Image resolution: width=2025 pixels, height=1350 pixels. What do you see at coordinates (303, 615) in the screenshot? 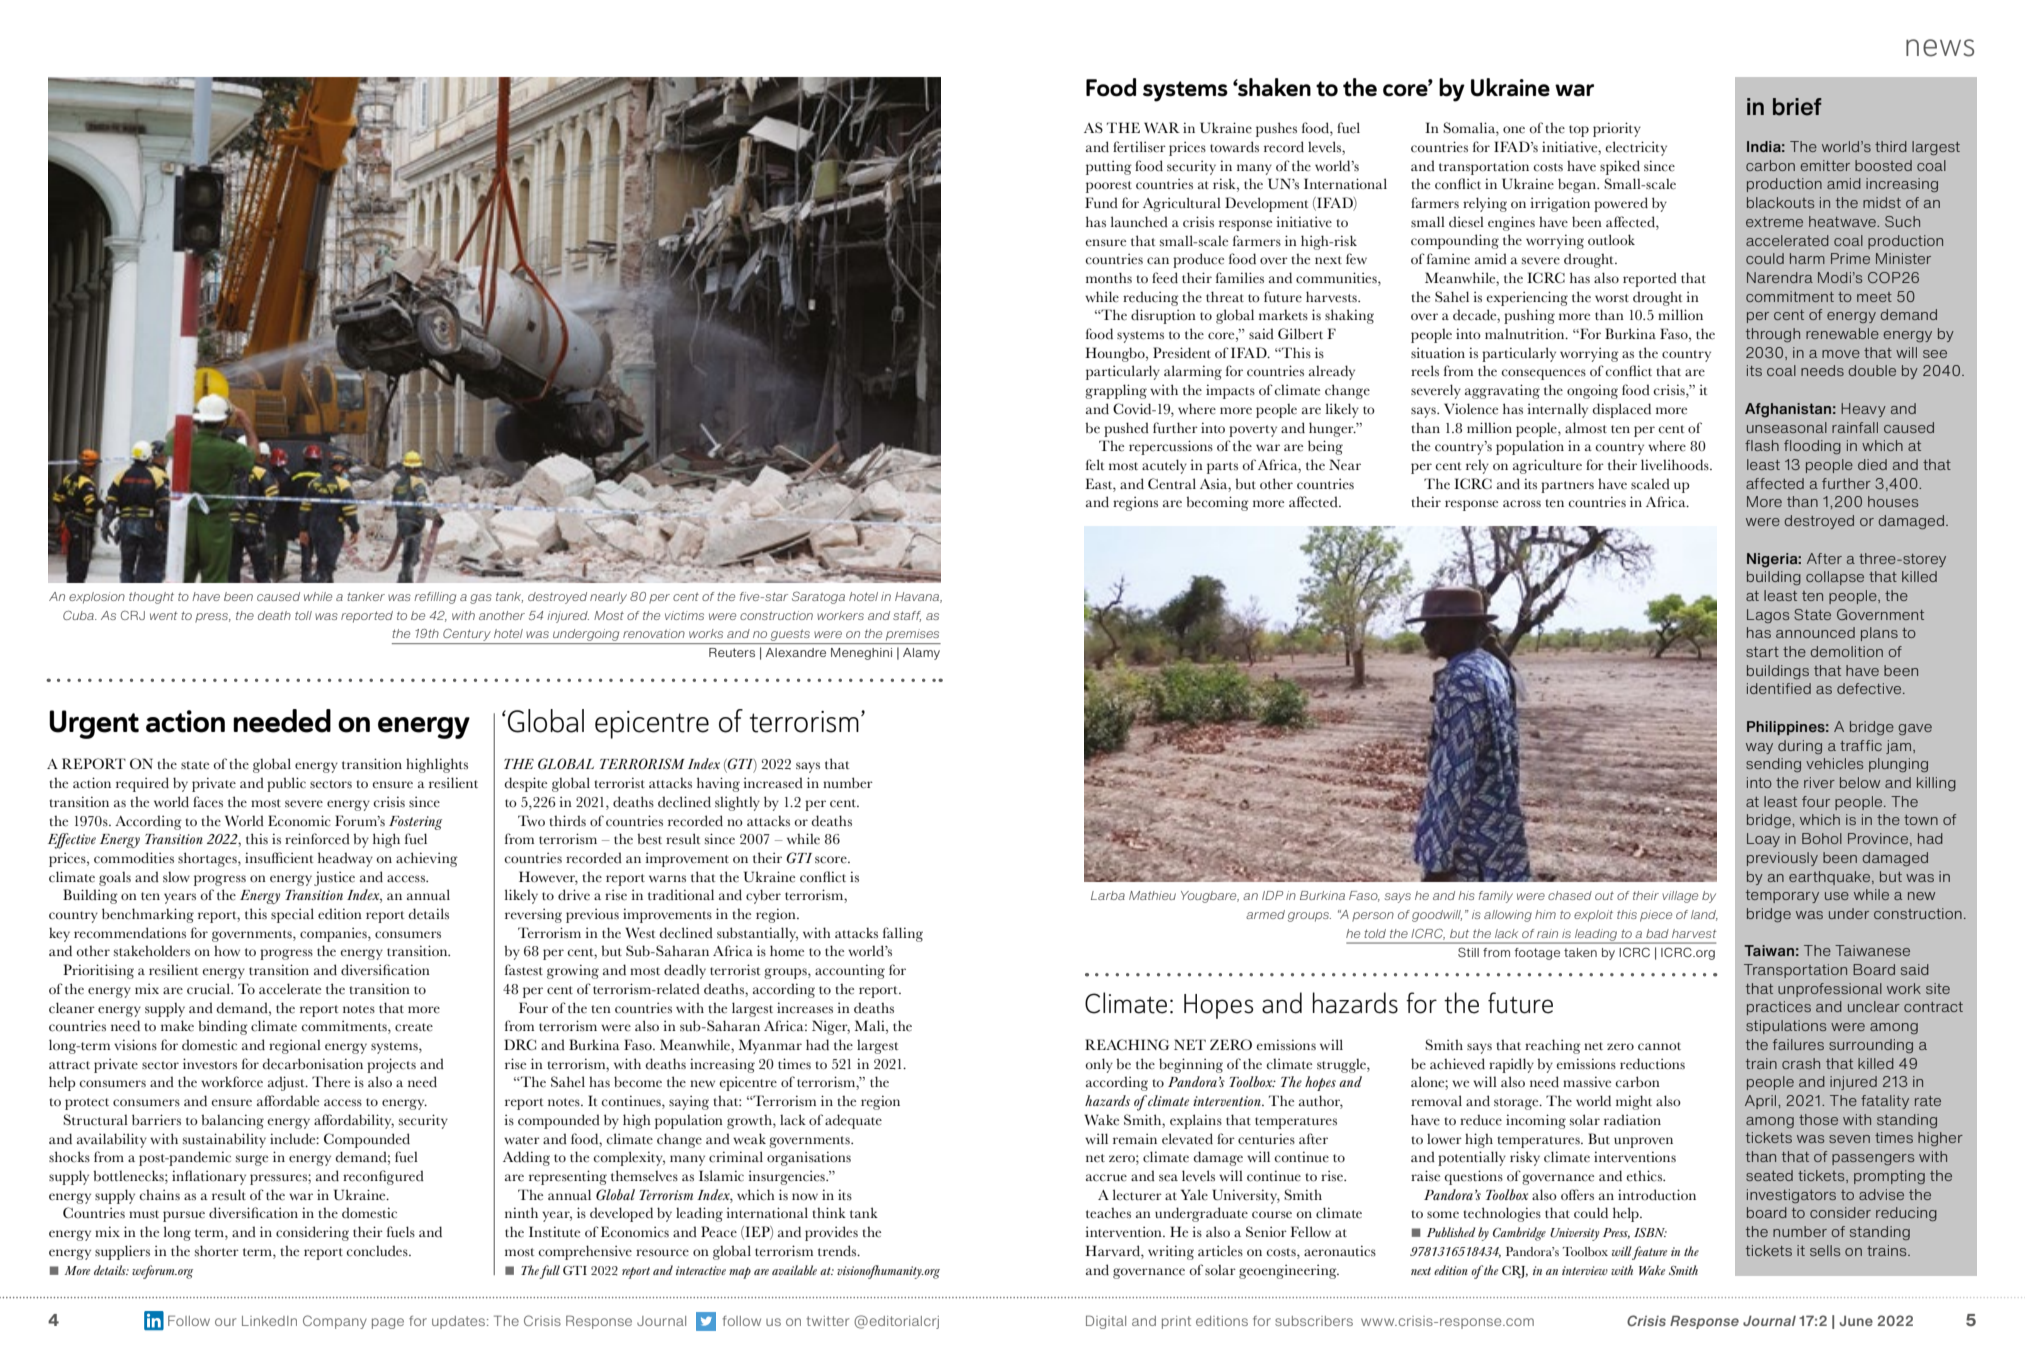
I see `toll` at bounding box center [303, 615].
